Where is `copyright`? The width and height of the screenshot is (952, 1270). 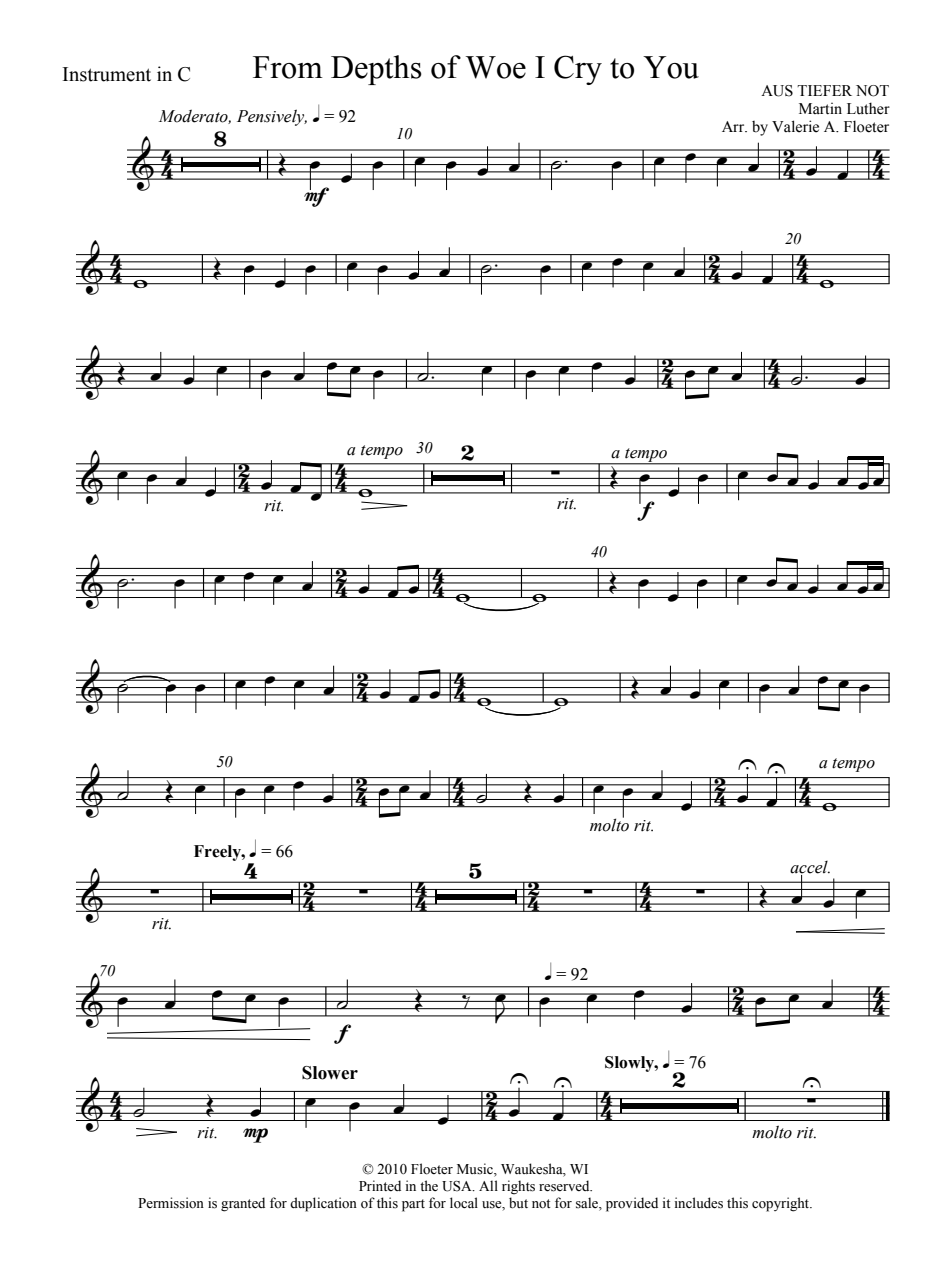 copyright is located at coordinates (782, 1204).
